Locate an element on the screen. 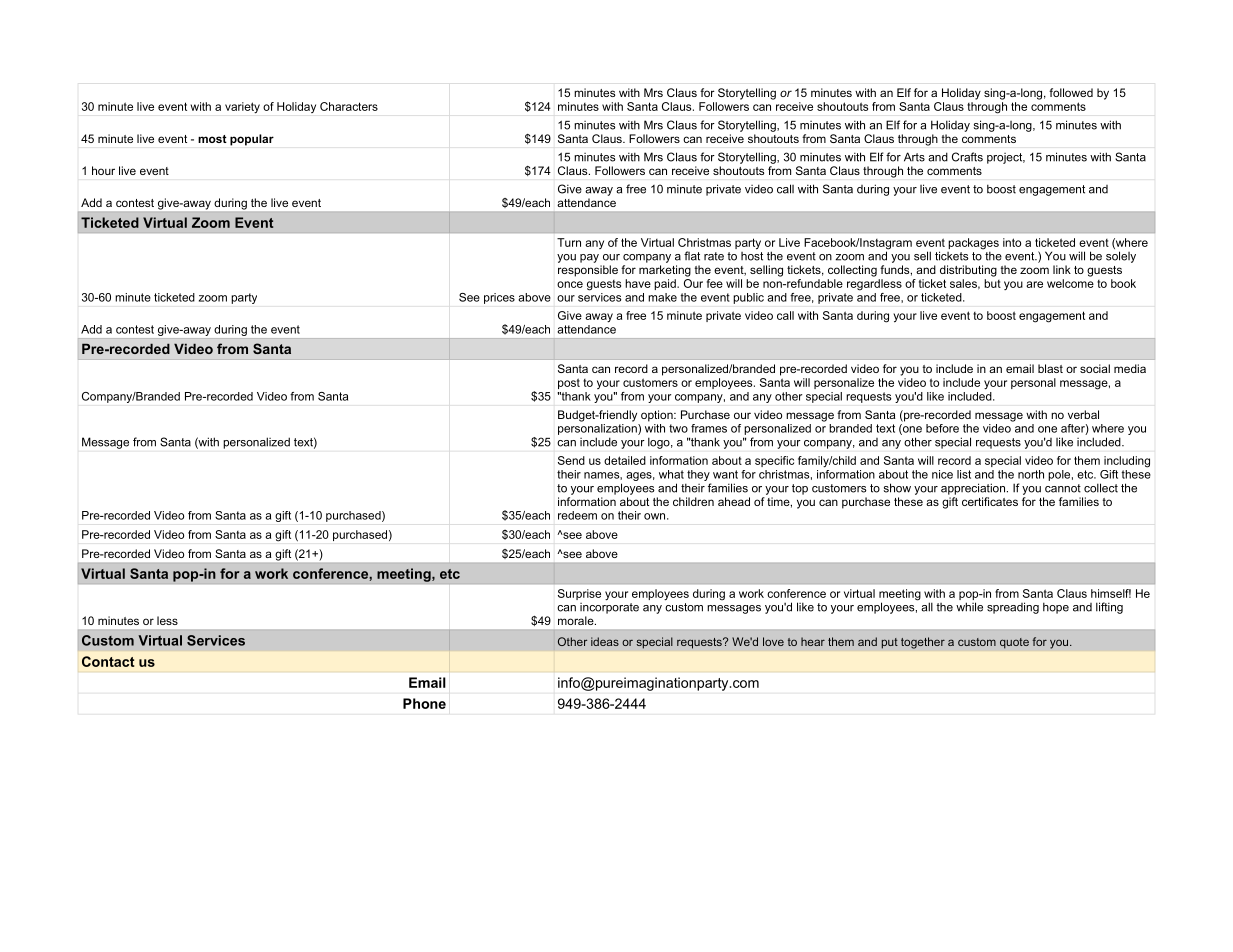 The image size is (1233, 952). Contact is located at coordinates (108, 661).
